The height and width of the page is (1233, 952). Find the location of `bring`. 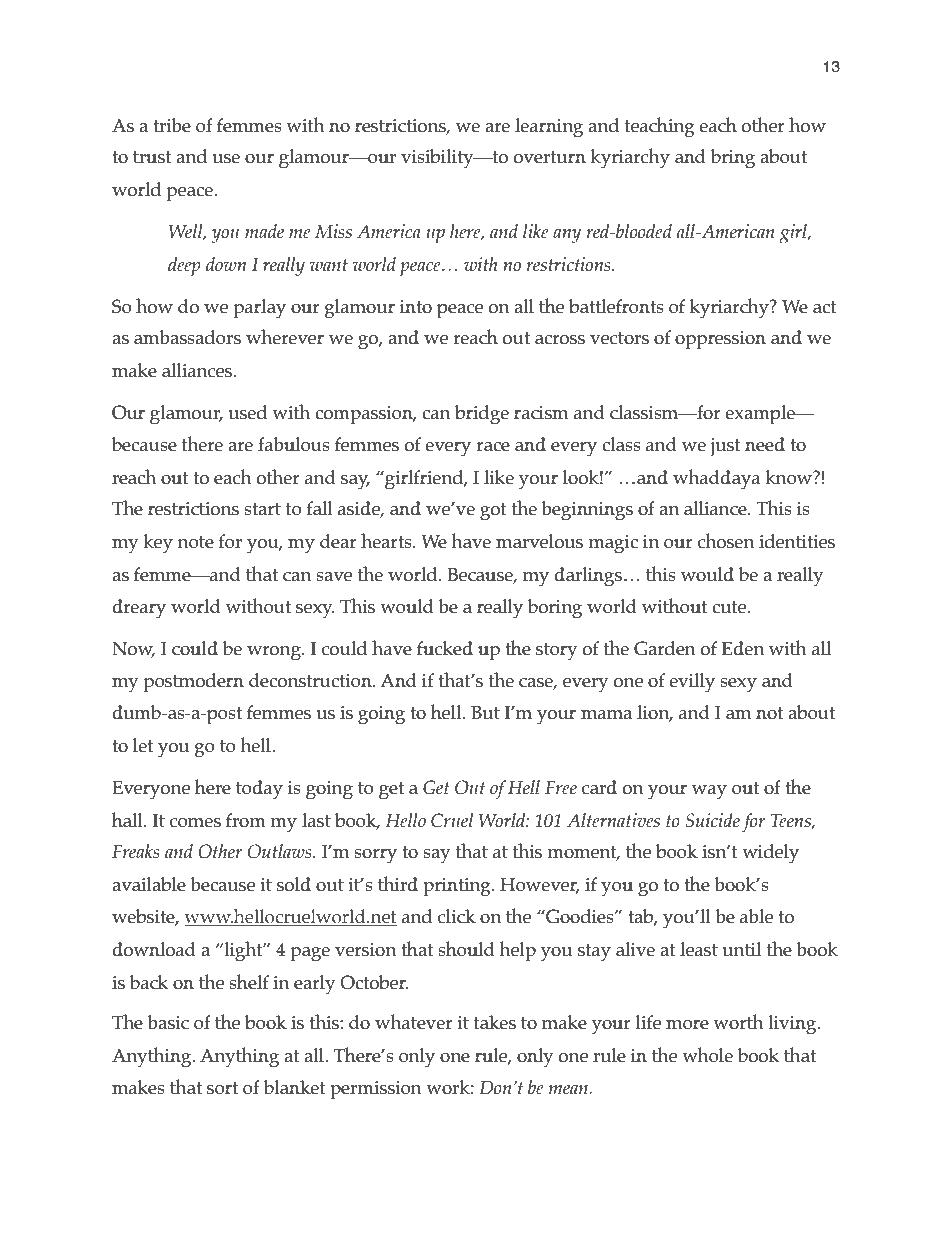

bring is located at coordinates (733, 159).
